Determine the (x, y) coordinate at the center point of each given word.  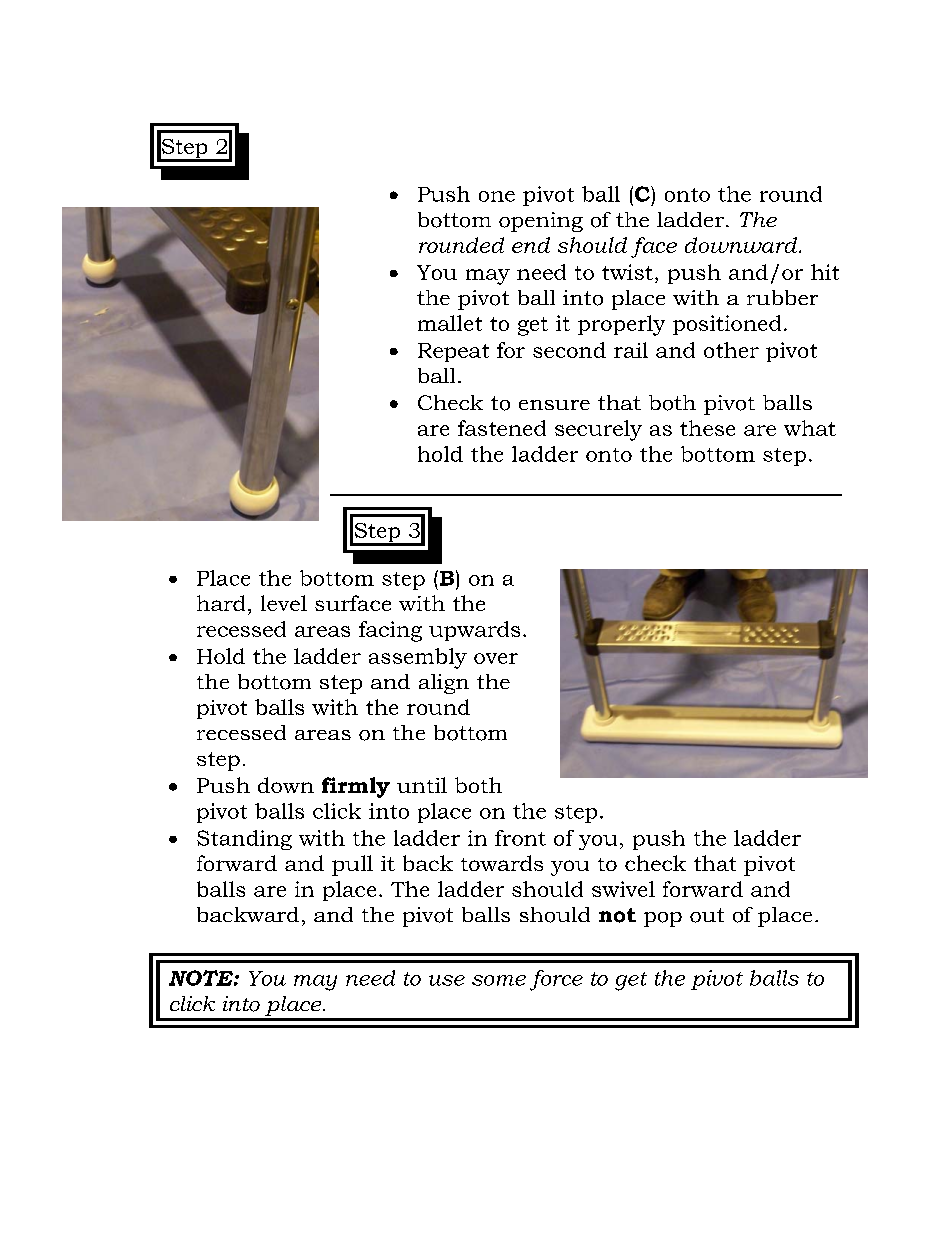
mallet (450, 323)
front (520, 838)
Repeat (453, 352)
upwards (474, 631)
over (496, 658)
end (531, 245)
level (284, 603)
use (447, 980)
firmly (356, 787)
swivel (623, 889)
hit (825, 272)
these (707, 428)
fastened (502, 428)
